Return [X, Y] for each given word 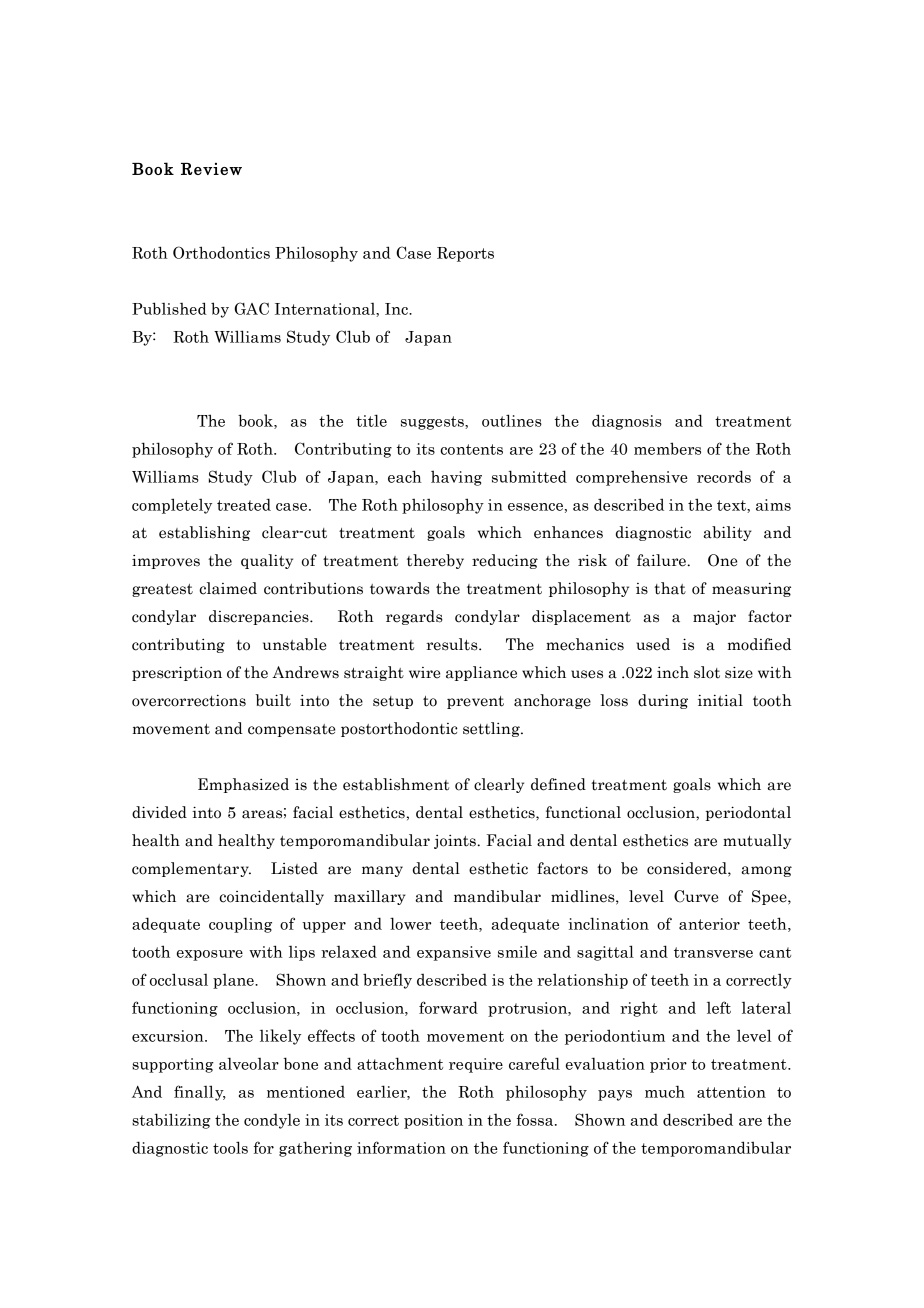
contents [472, 449]
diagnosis [627, 422]
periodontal [748, 813]
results [453, 644]
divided [159, 812]
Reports [465, 254]
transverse [713, 952]
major [714, 617]
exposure [210, 955]
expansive [454, 953]
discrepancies [260, 617]
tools [230, 1147]
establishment [396, 784]
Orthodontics [221, 252]
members [667, 448]
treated [244, 504]
